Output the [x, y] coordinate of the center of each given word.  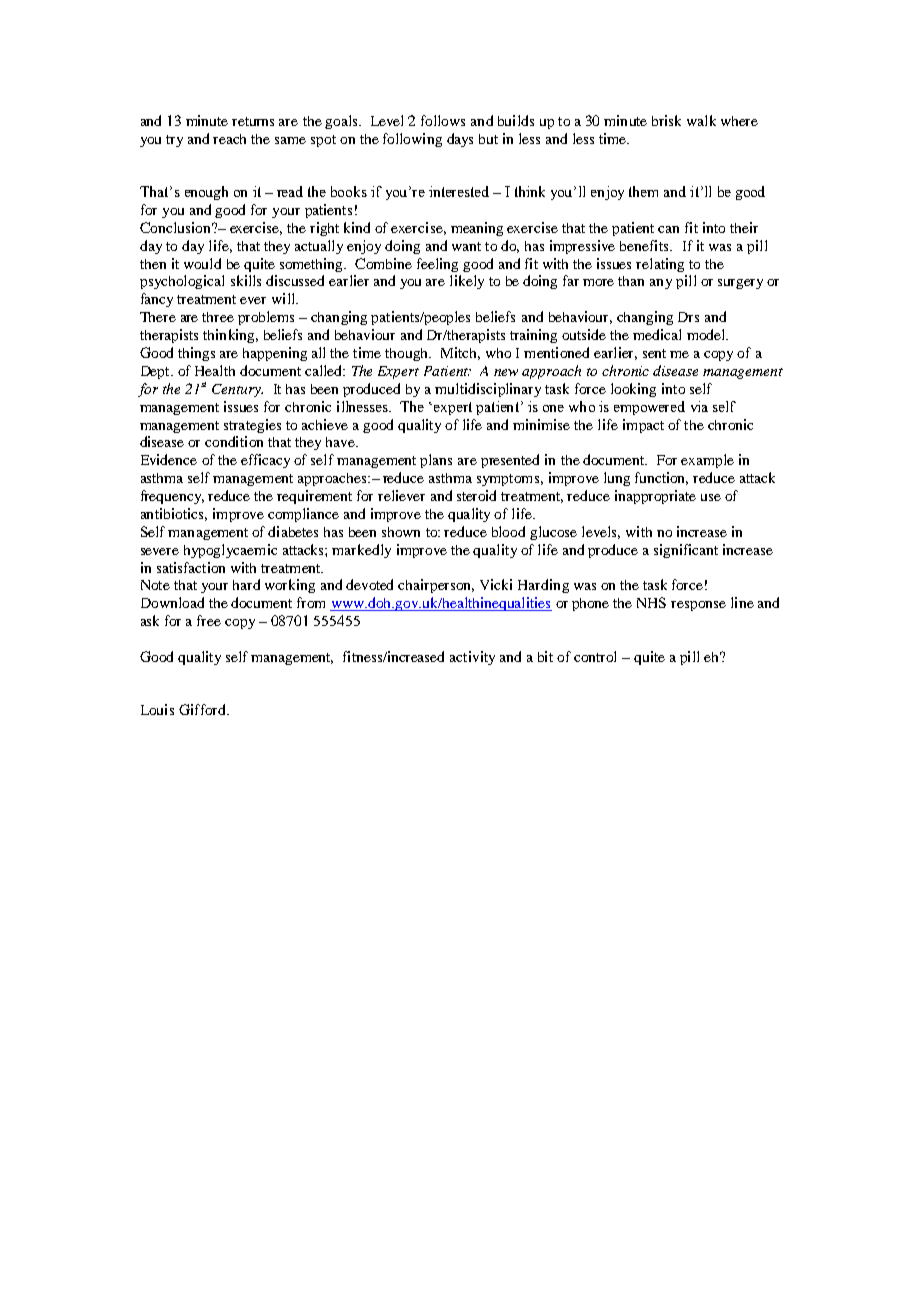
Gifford [203, 709]
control [595, 656]
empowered [649, 408]
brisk [666, 120]
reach [229, 139]
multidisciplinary [488, 390]
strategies [252, 426]
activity [472, 658]
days [460, 140]
